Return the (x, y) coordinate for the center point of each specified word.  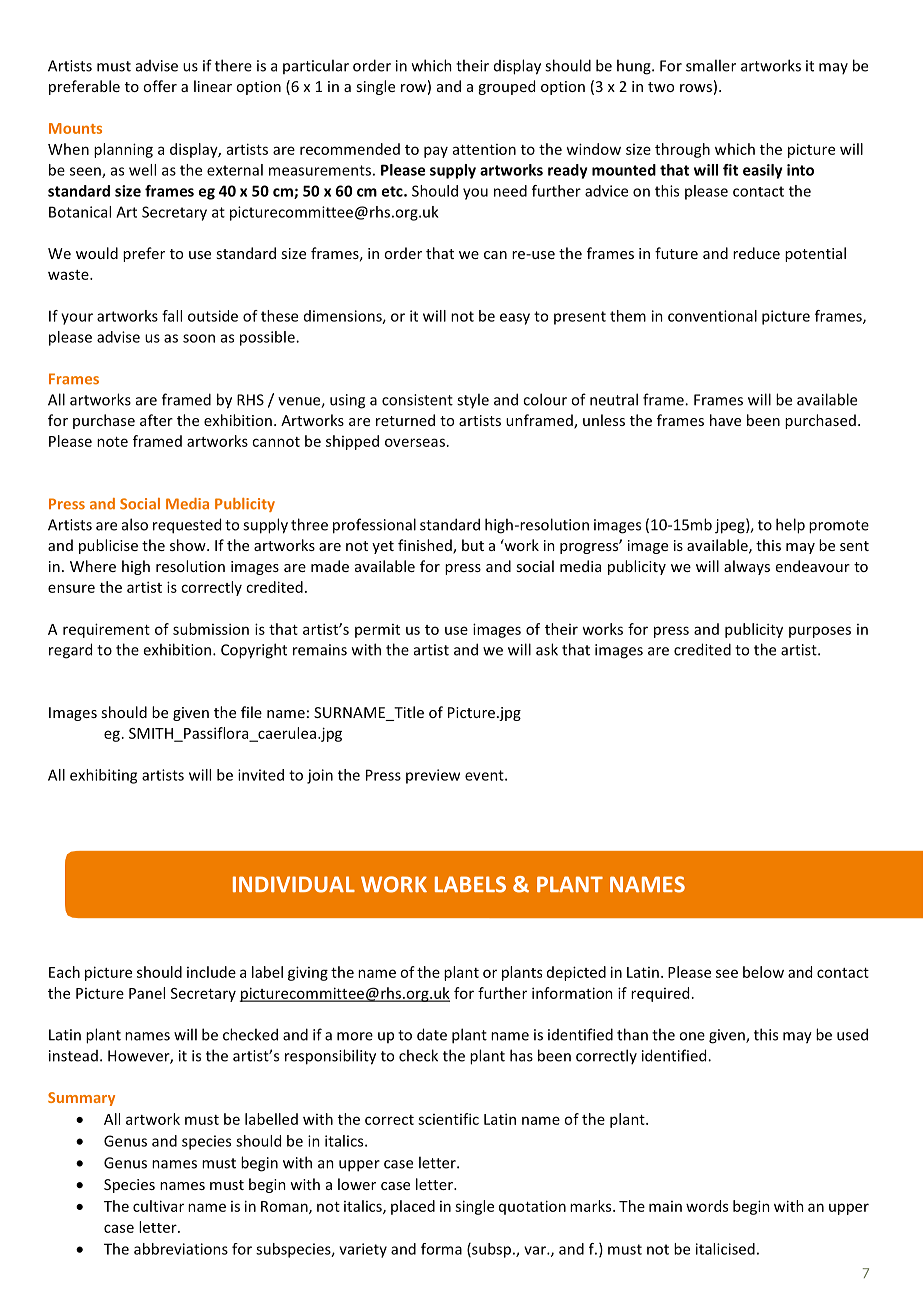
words (707, 1206)
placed (413, 1207)
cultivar (158, 1206)
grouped (506, 87)
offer (160, 86)
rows (696, 88)
